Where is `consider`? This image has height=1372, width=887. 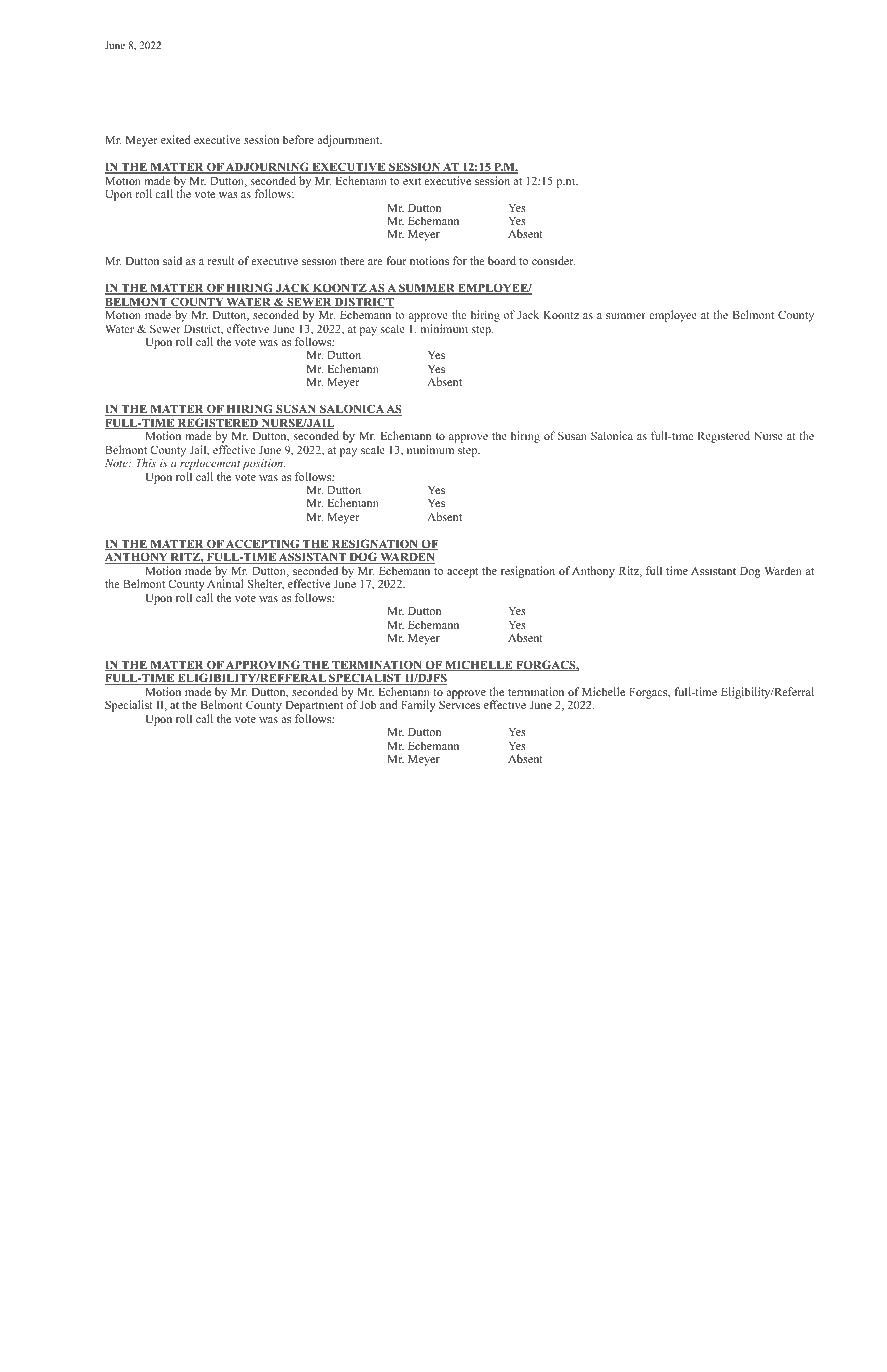
consider is located at coordinates (553, 260).
